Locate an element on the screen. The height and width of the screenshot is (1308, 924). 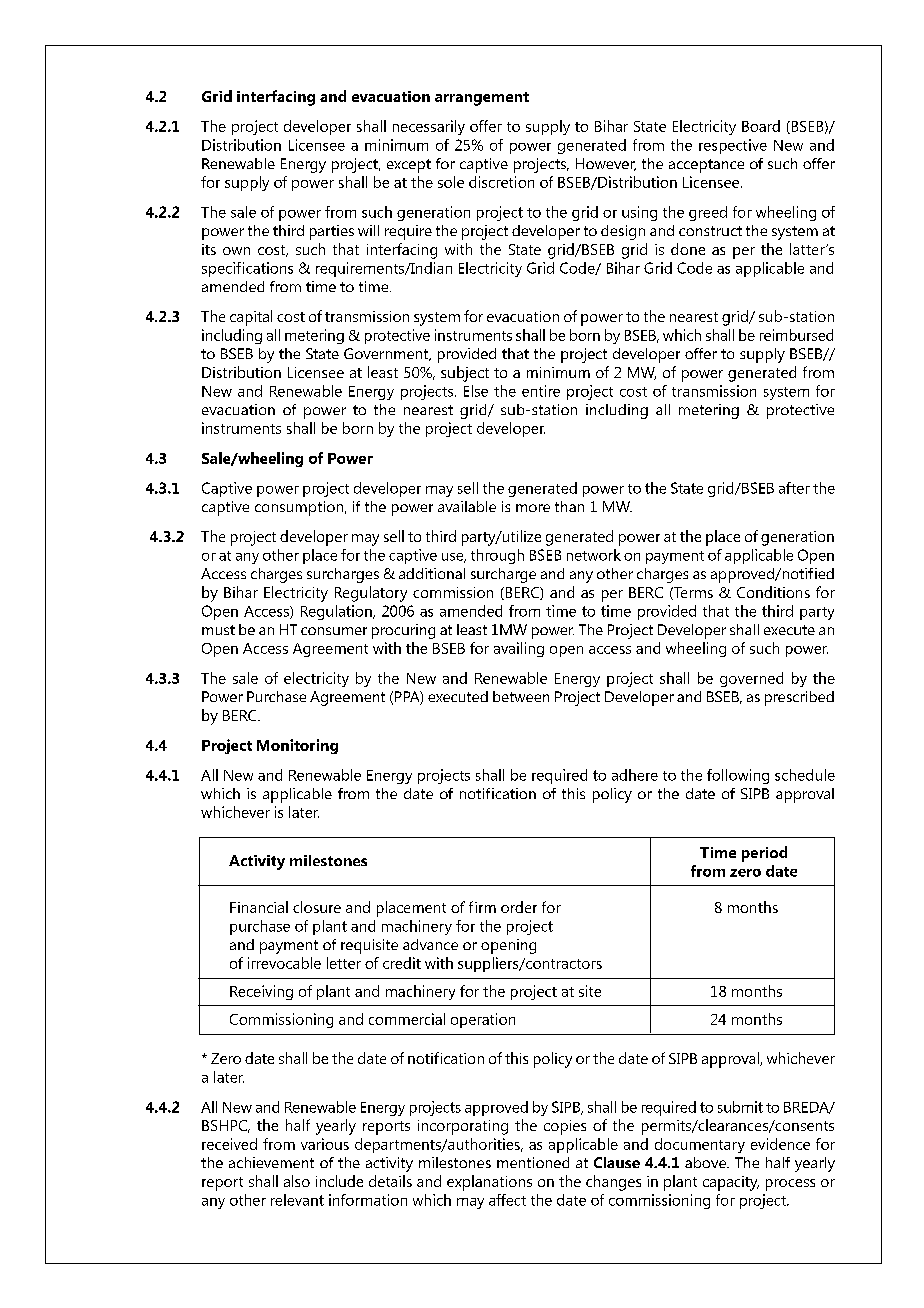
respective is located at coordinates (733, 146).
